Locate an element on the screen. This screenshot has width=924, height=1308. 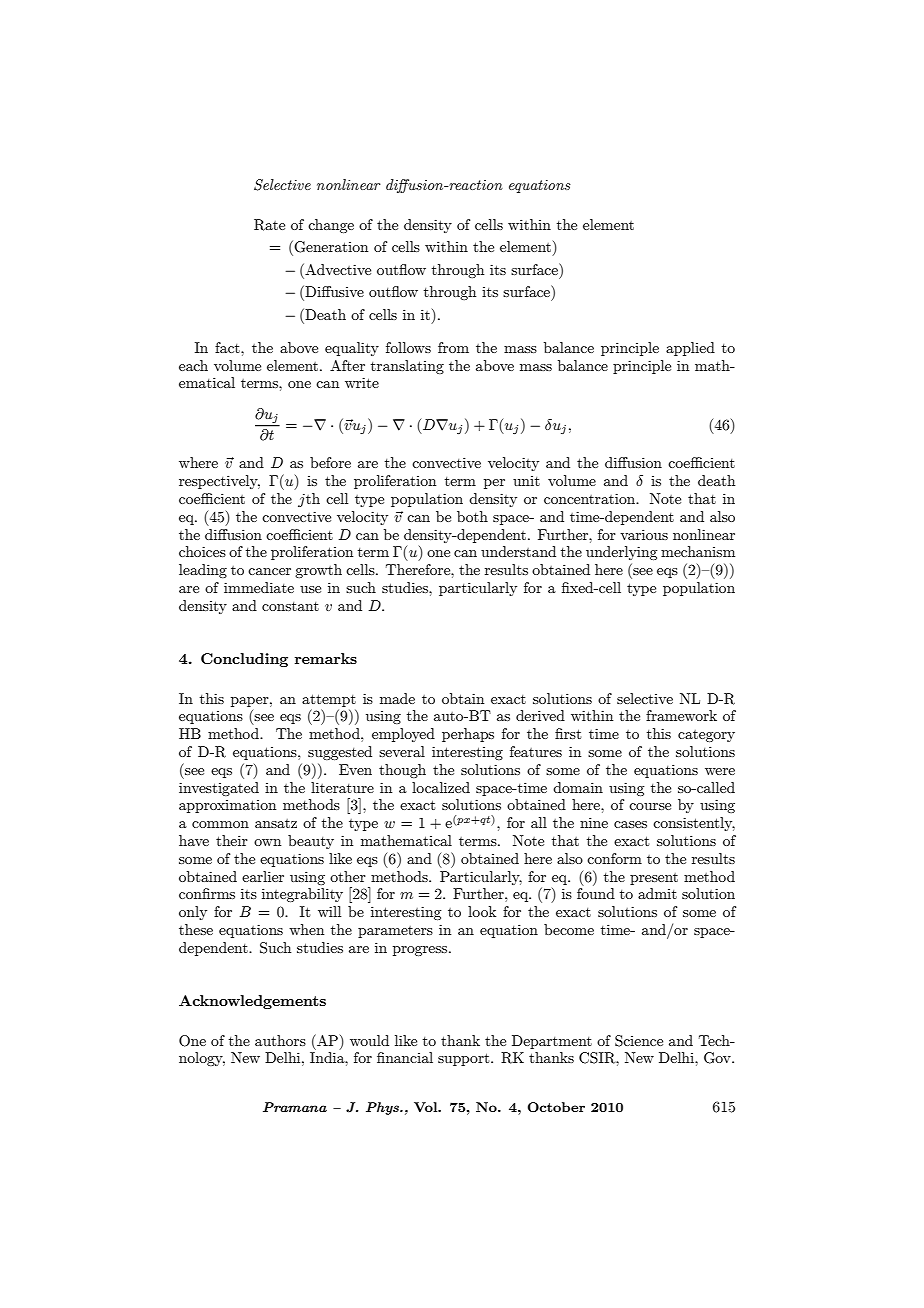
authors is located at coordinates (280, 1040).
